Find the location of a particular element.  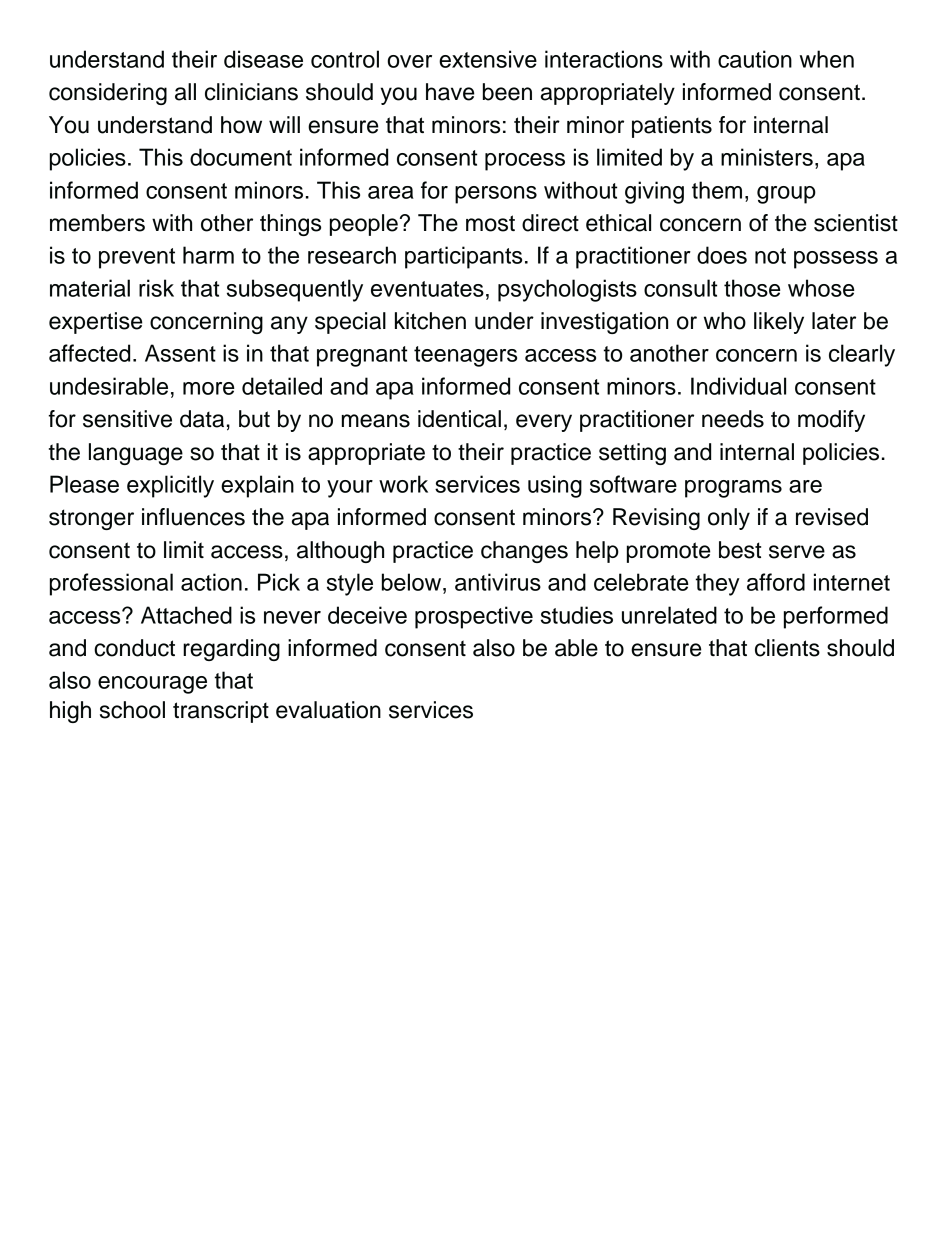

evaluation is located at coordinates (328, 710).
